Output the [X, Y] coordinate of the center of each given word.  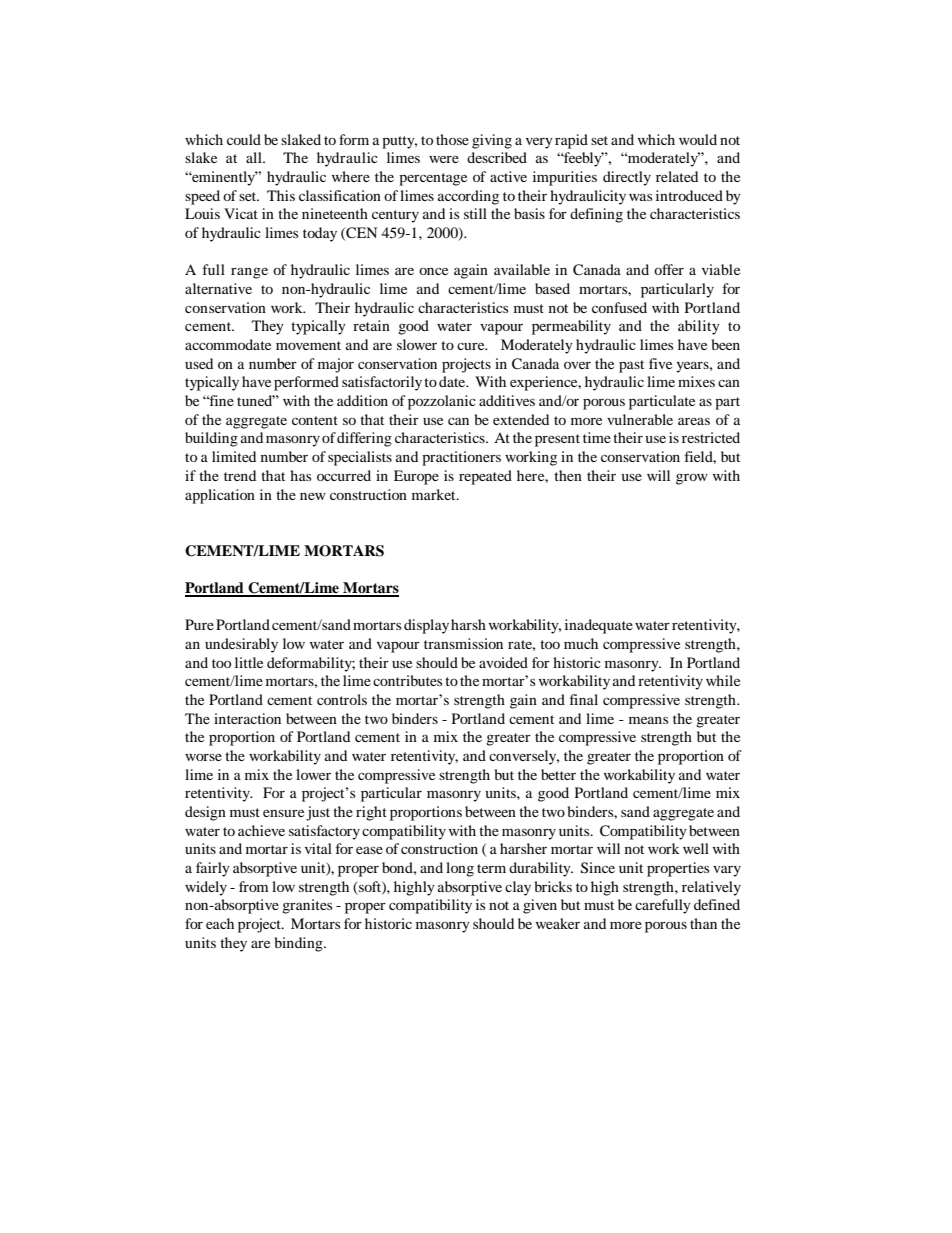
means [648, 720]
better [558, 774]
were [444, 159]
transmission [463, 643]
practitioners [461, 458]
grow [692, 479]
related [677, 176]
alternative [218, 288]
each [220, 923]
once [433, 271]
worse [203, 757]
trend [240, 475]
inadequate [599, 626]
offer [669, 269]
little [249, 662]
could [244, 139]
